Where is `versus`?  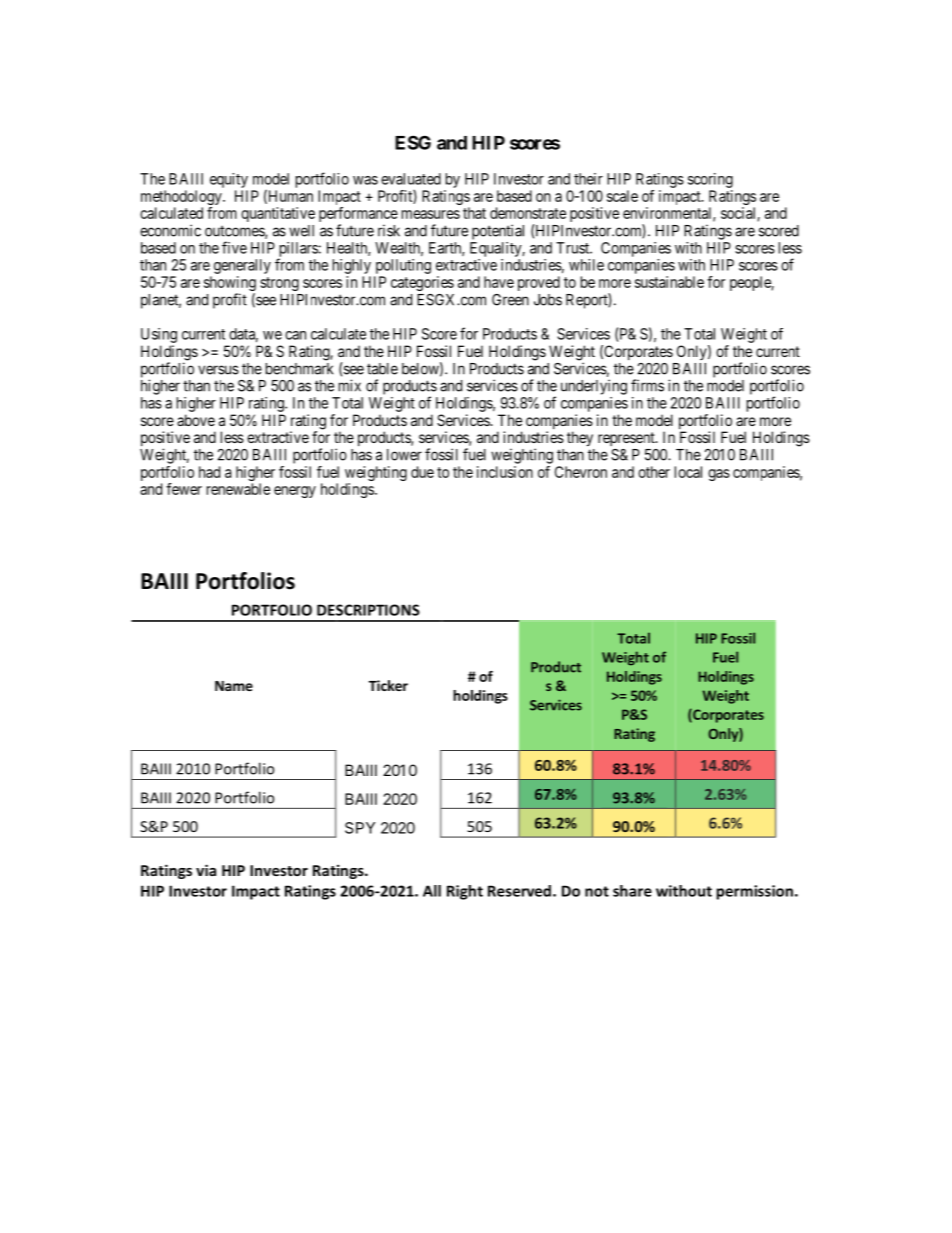
versus is located at coordinates (218, 370).
